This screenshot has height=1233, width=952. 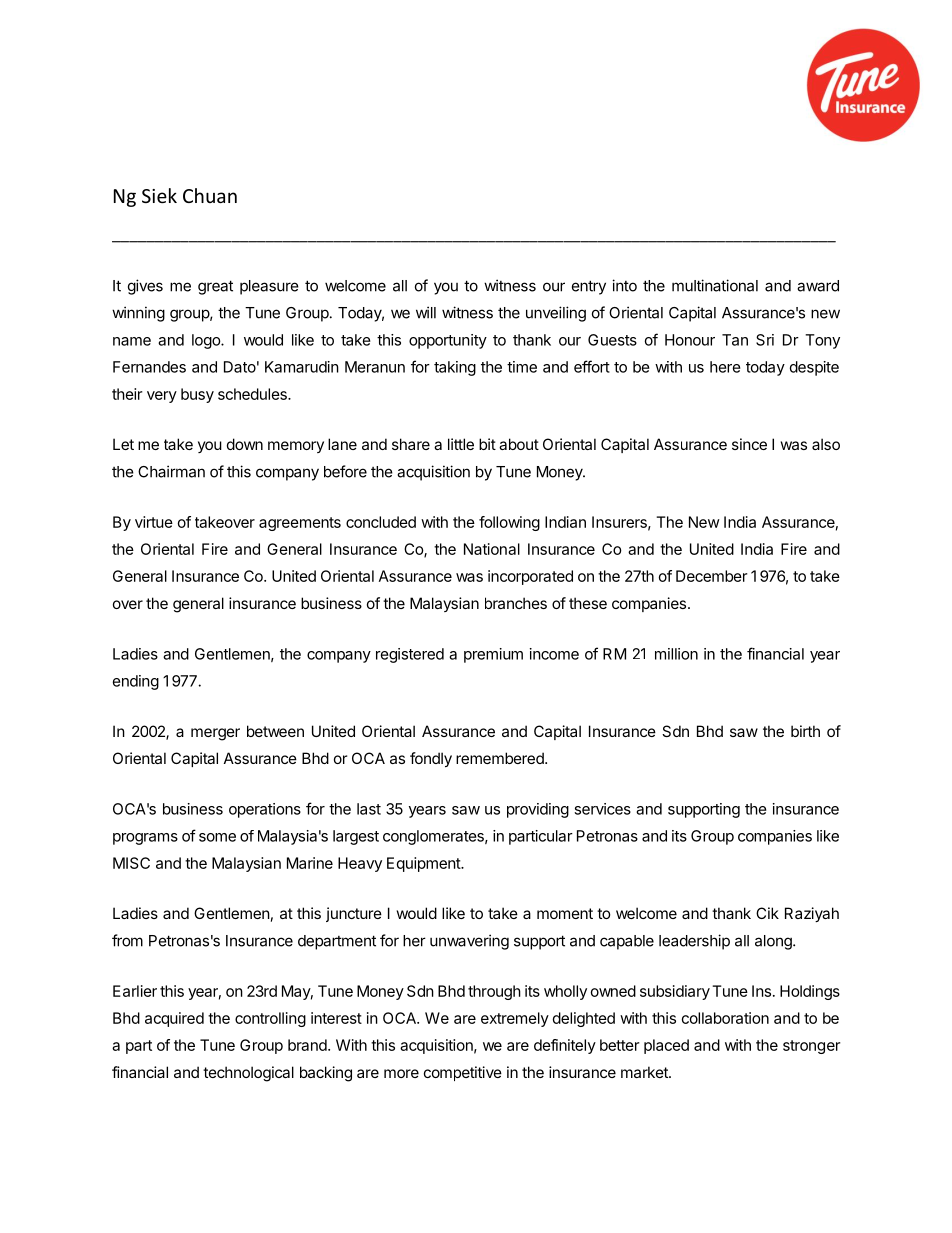 What do you see at coordinates (818, 286) in the screenshot?
I see `award` at bounding box center [818, 286].
